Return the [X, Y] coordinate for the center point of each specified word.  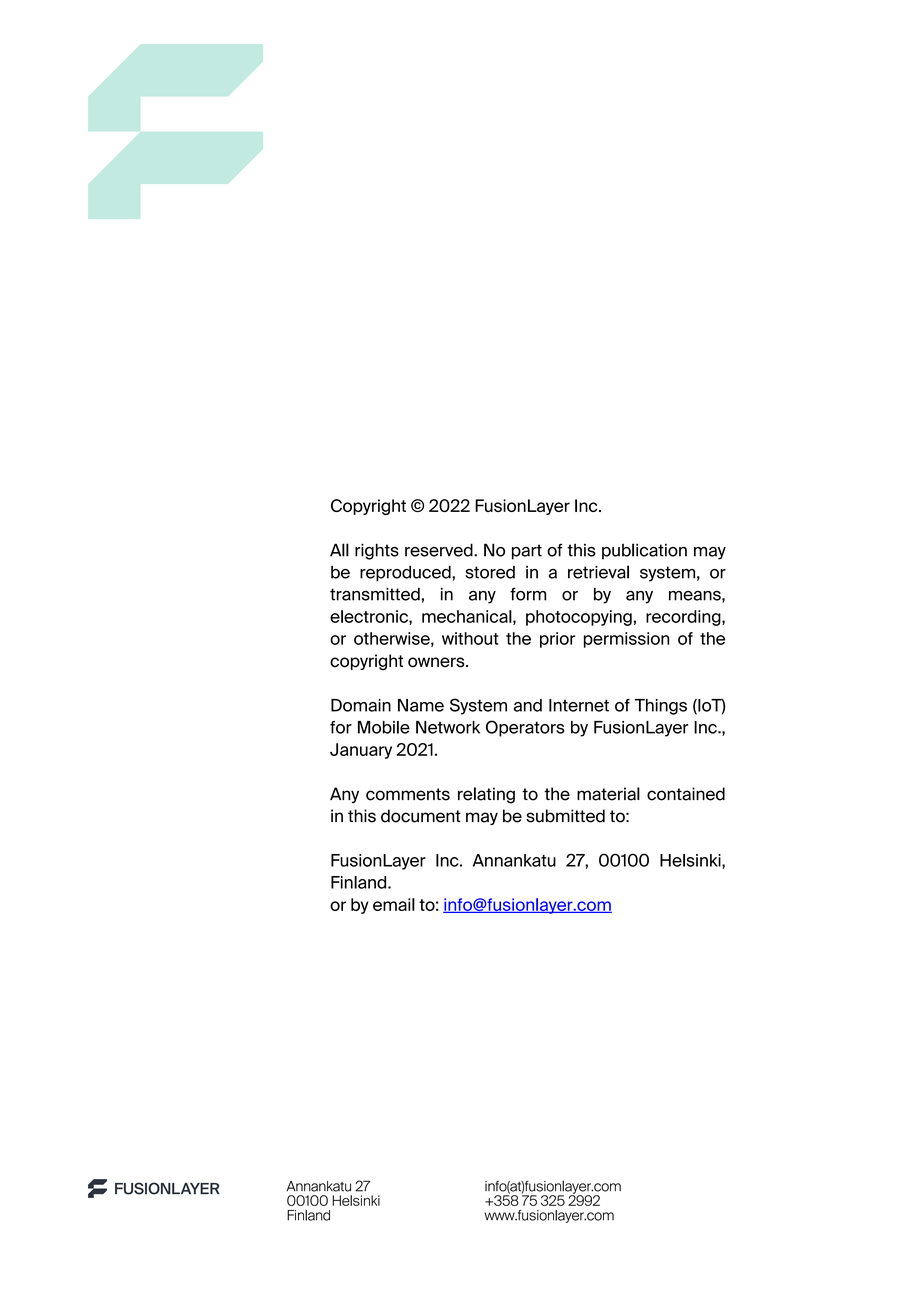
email [394, 904]
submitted [565, 816]
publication [644, 551]
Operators [525, 728]
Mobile [384, 727]
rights [377, 551]
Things [661, 707]
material [608, 794]
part [527, 552]
